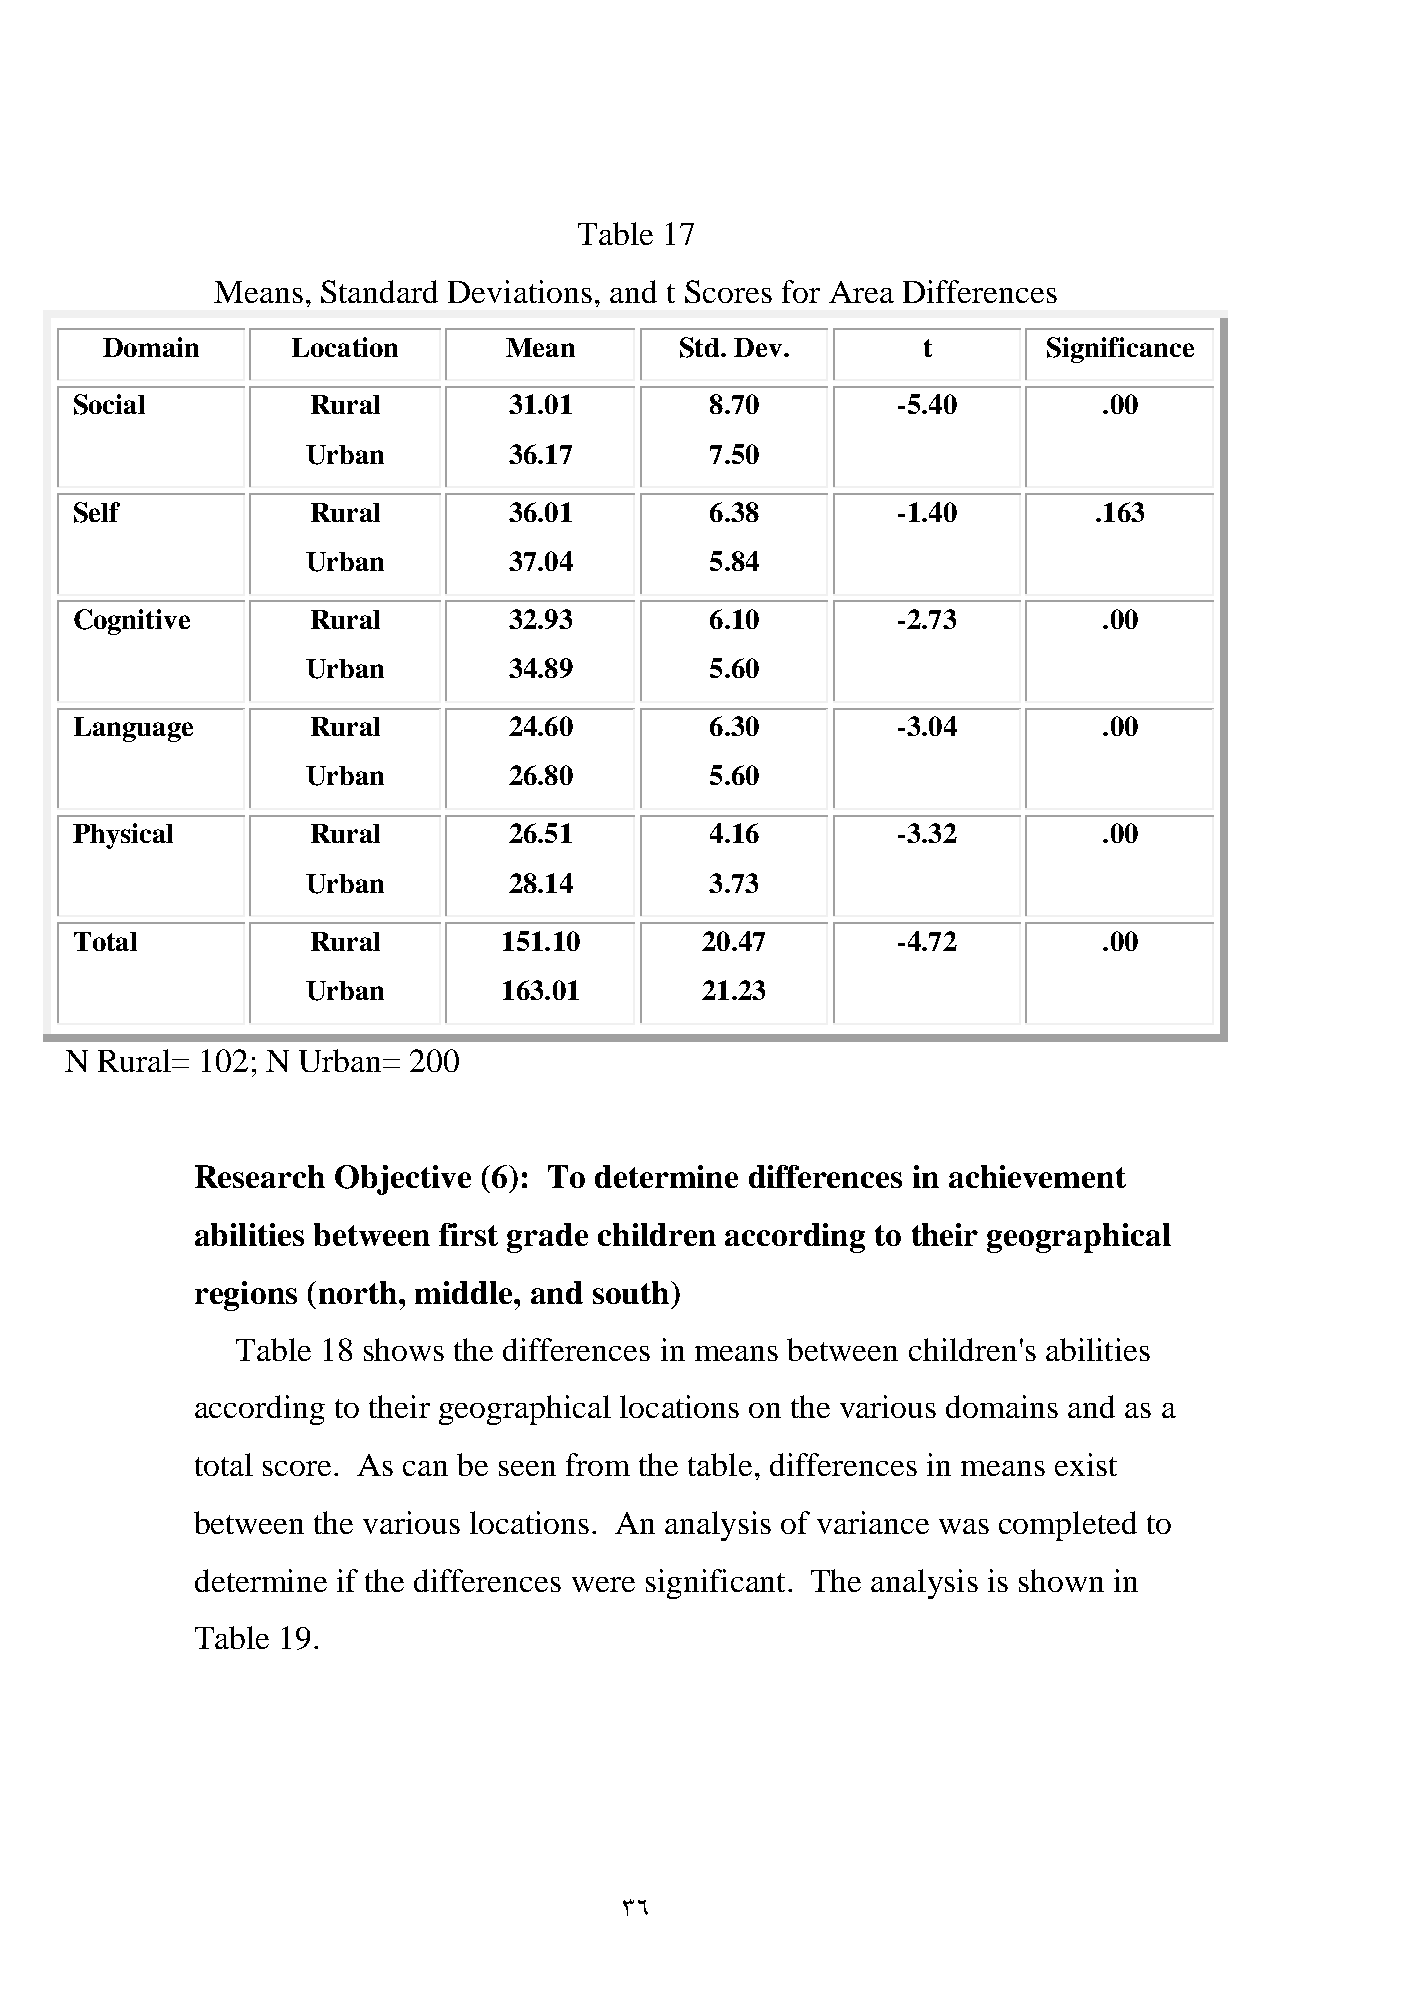 The height and width of the screenshot is (2011, 1422). What do you see at coordinates (1037, 1176) in the screenshot?
I see `achievement` at bounding box center [1037, 1176].
